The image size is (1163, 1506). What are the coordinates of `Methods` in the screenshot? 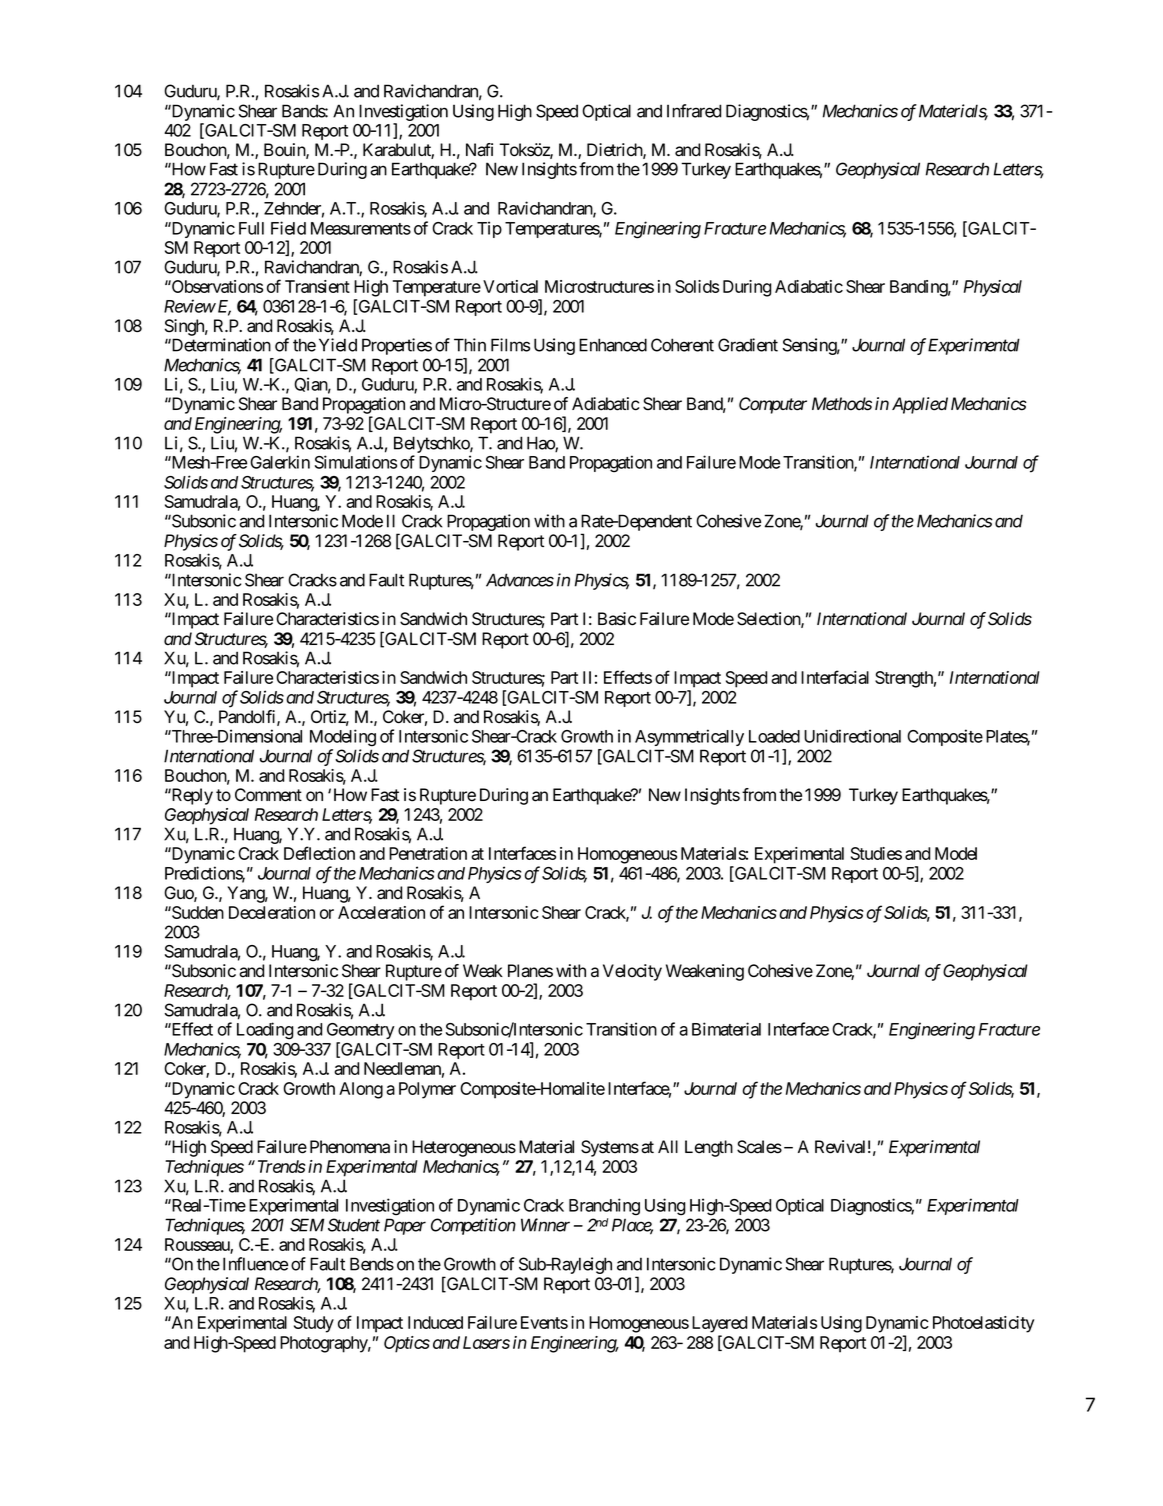 It's located at (842, 404).
